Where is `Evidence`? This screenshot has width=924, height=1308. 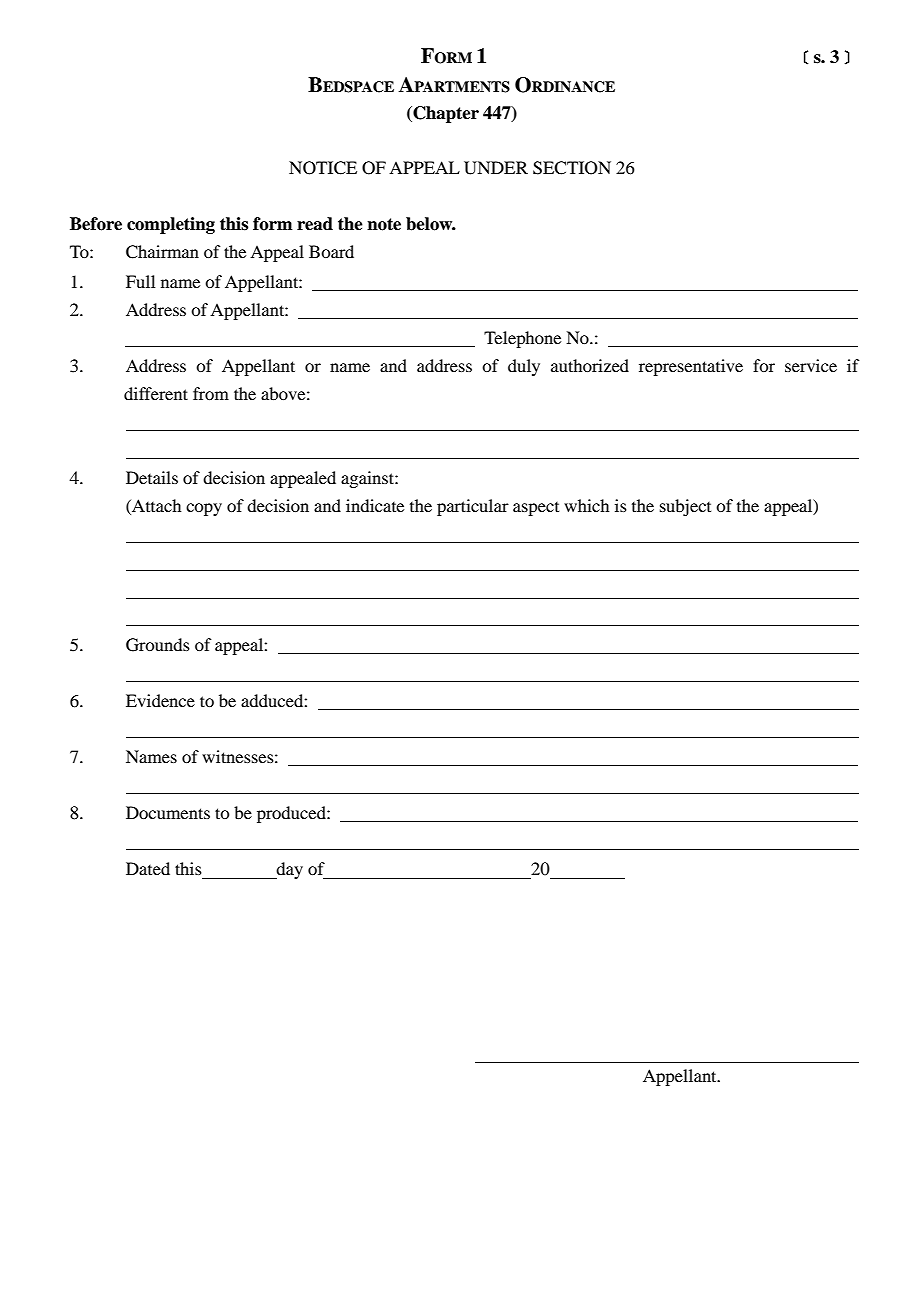
Evidence is located at coordinates (160, 700).
